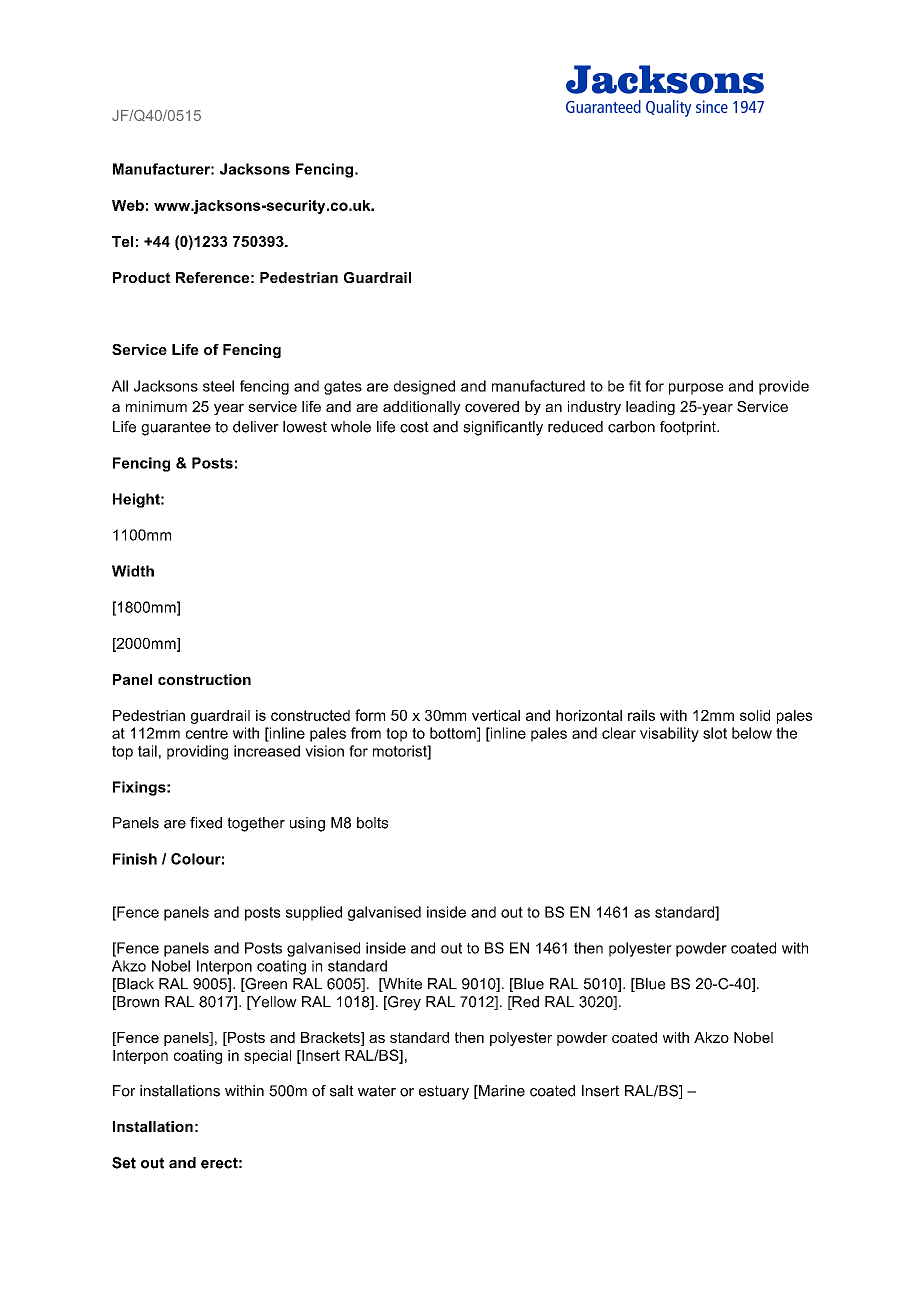 The height and width of the screenshot is (1308, 924). What do you see at coordinates (696, 389) in the screenshot?
I see `purpose` at bounding box center [696, 389].
